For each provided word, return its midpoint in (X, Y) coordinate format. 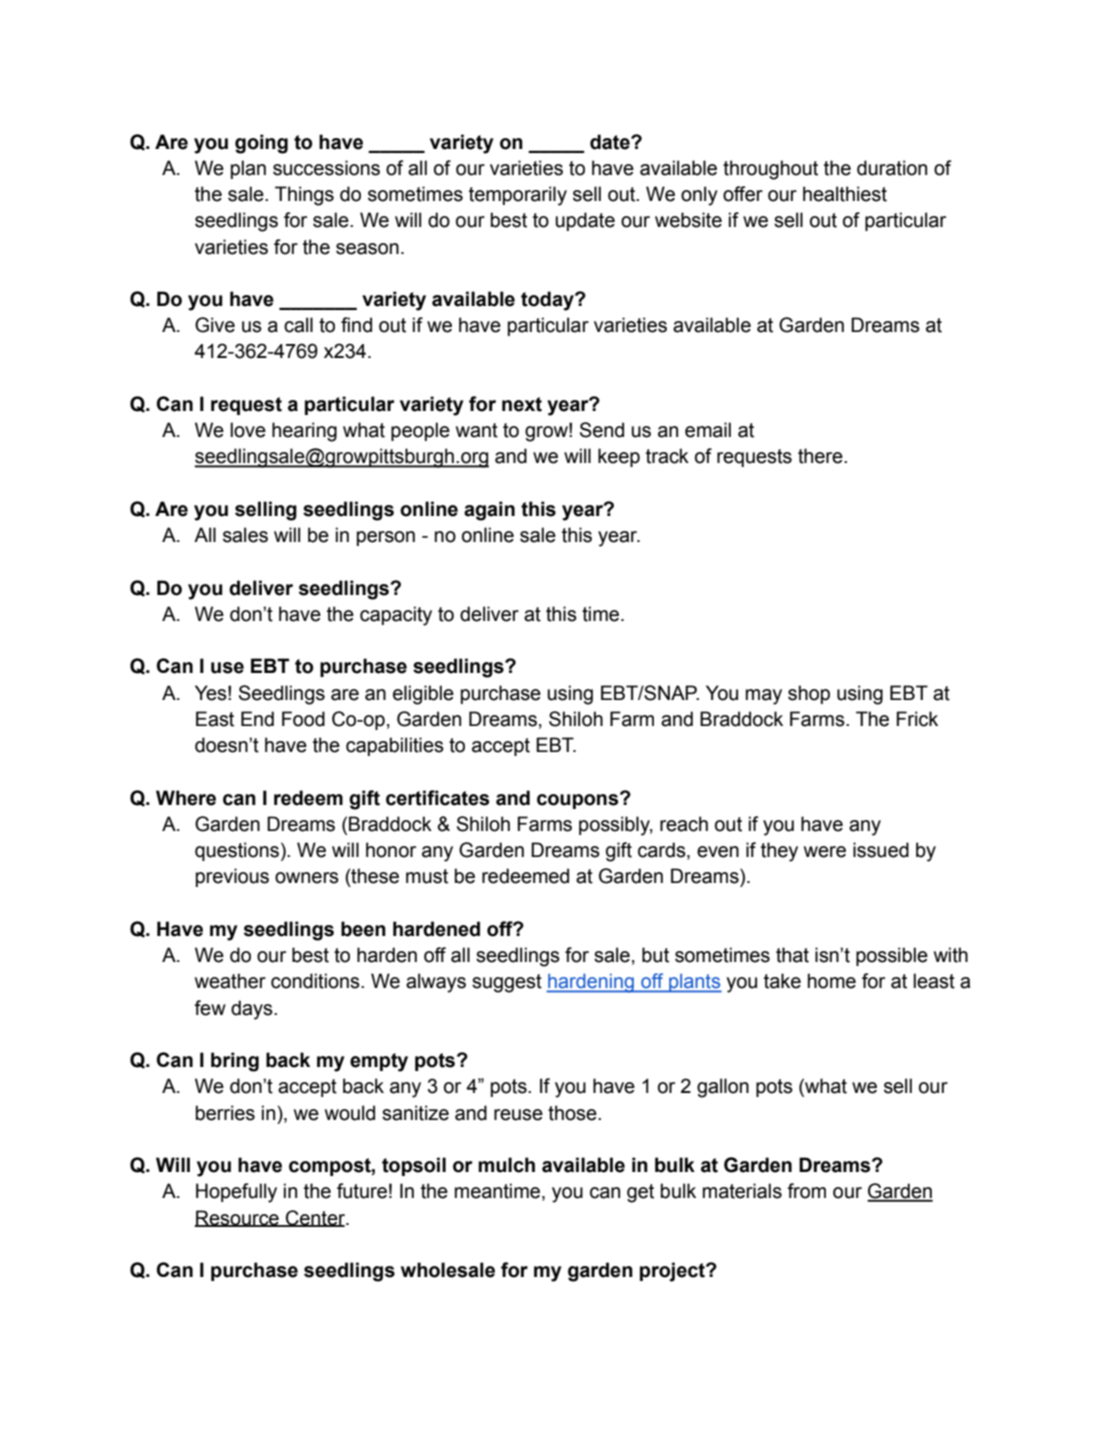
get (640, 1193)
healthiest (845, 194)
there (821, 456)
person (386, 538)
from (806, 1191)
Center (315, 1218)
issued (881, 850)
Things (304, 196)
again (489, 511)
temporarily (518, 196)
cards (663, 851)
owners (307, 878)
